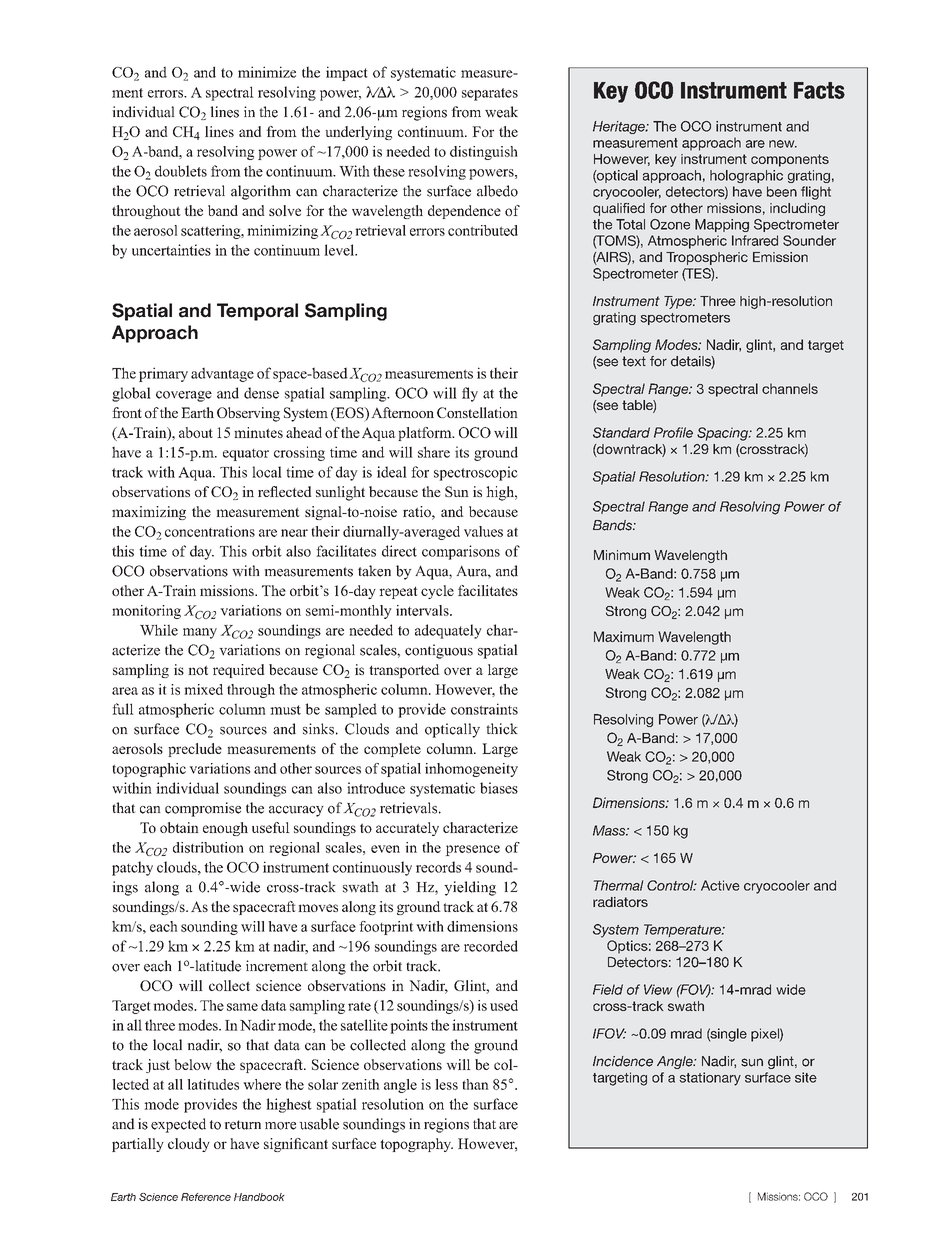 The image size is (952, 1233). What do you see at coordinates (484, 153) in the image?
I see `distinguish` at bounding box center [484, 153].
